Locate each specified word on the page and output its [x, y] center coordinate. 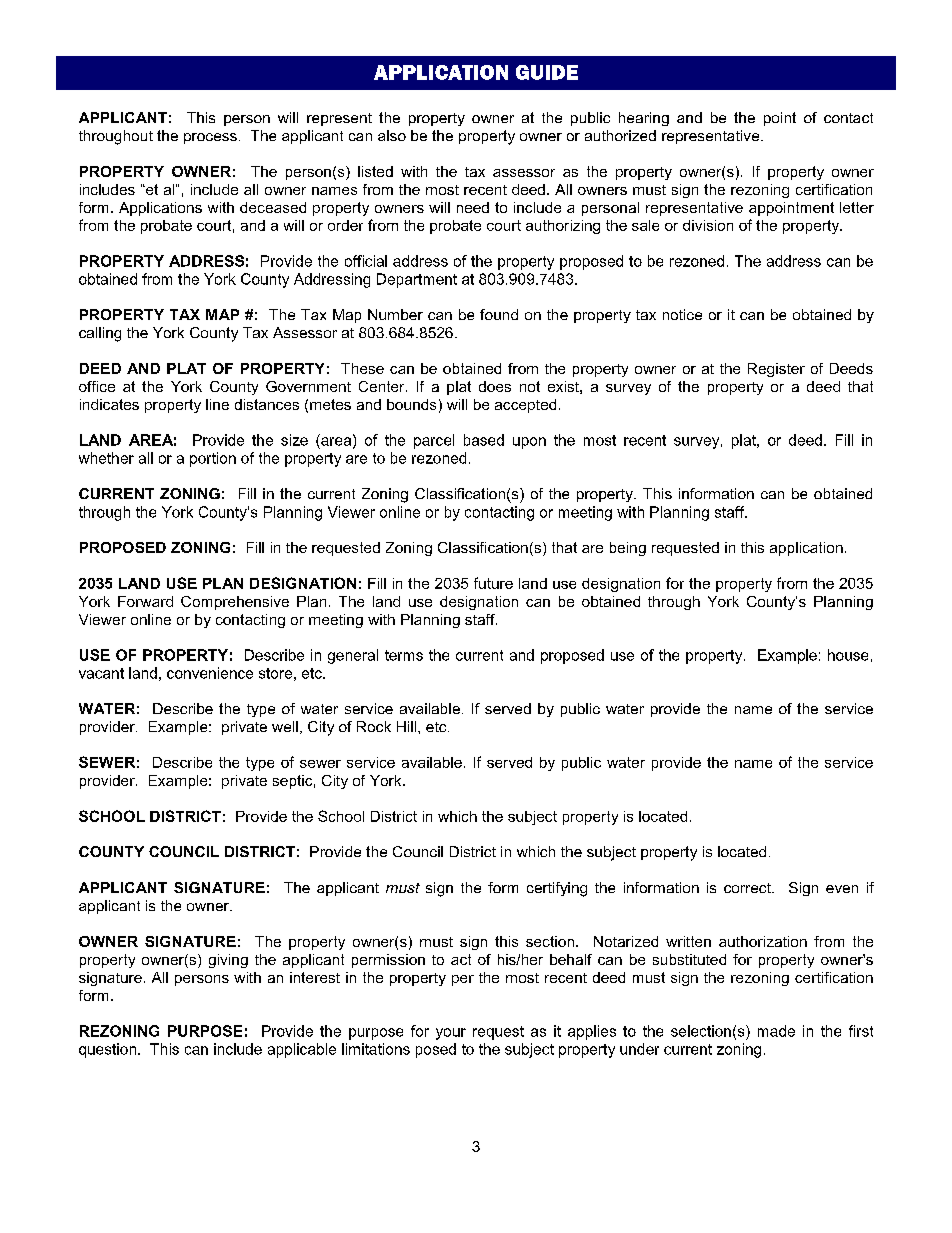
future [493, 583]
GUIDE [547, 72]
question [107, 1050]
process [210, 138]
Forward [145, 601]
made [776, 1031]
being [628, 549]
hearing [644, 119]
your [451, 1034]
